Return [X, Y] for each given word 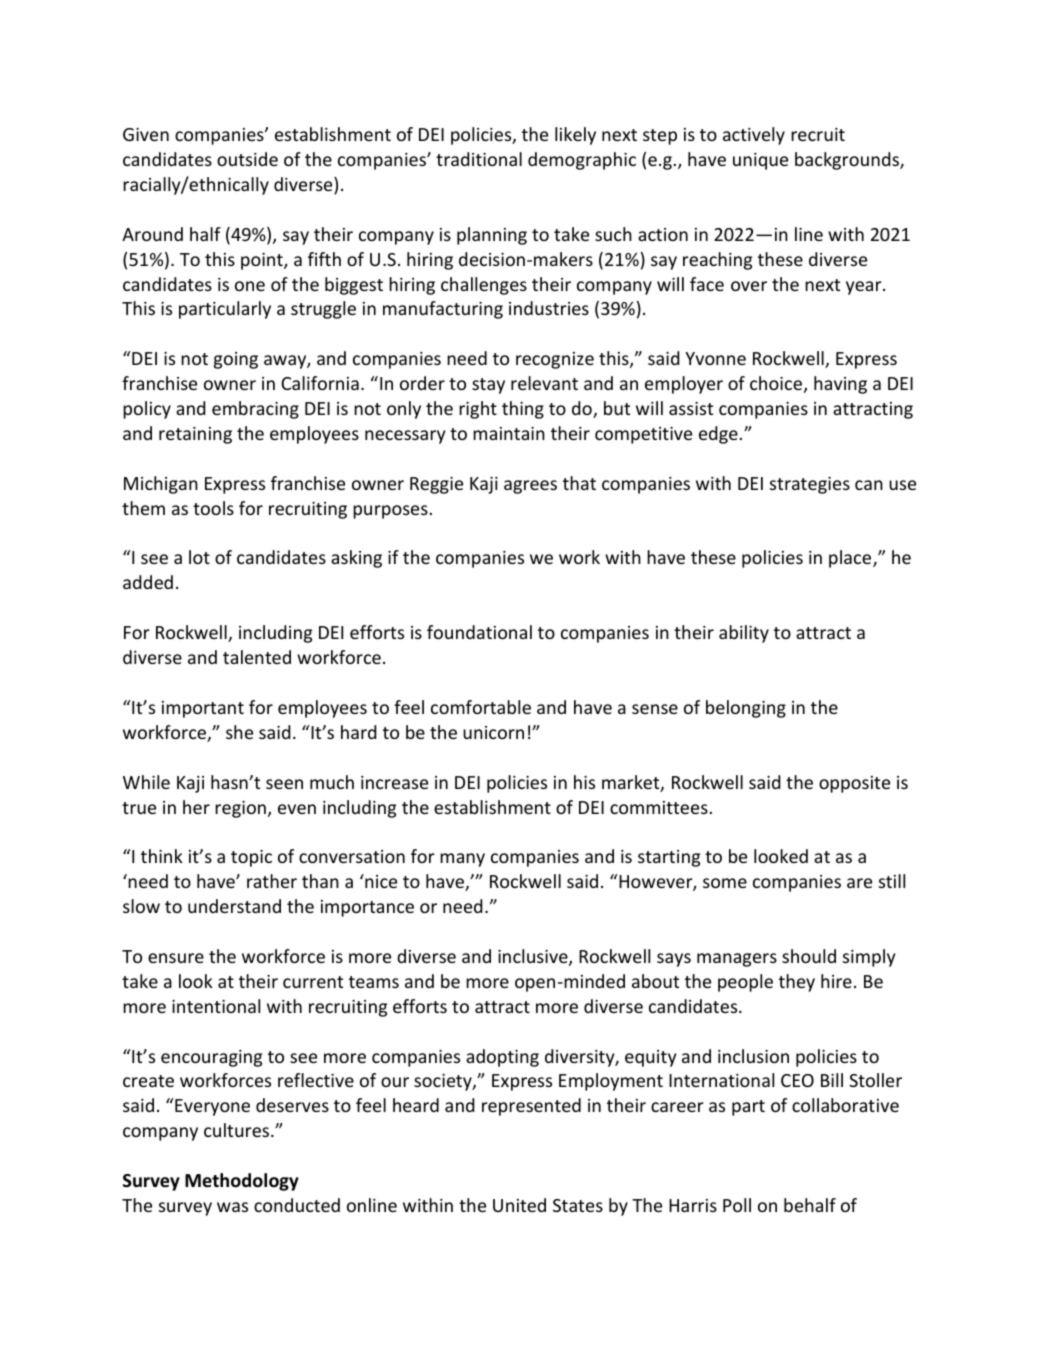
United [519, 1205]
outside [247, 159]
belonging [746, 709]
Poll [737, 1205]
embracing [255, 410]
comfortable [481, 707]
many [462, 860]
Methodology [242, 1182]
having [840, 385]
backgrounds [848, 161]
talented [257, 657]
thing [523, 410]
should [809, 956]
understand [234, 906]
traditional [479, 159]
